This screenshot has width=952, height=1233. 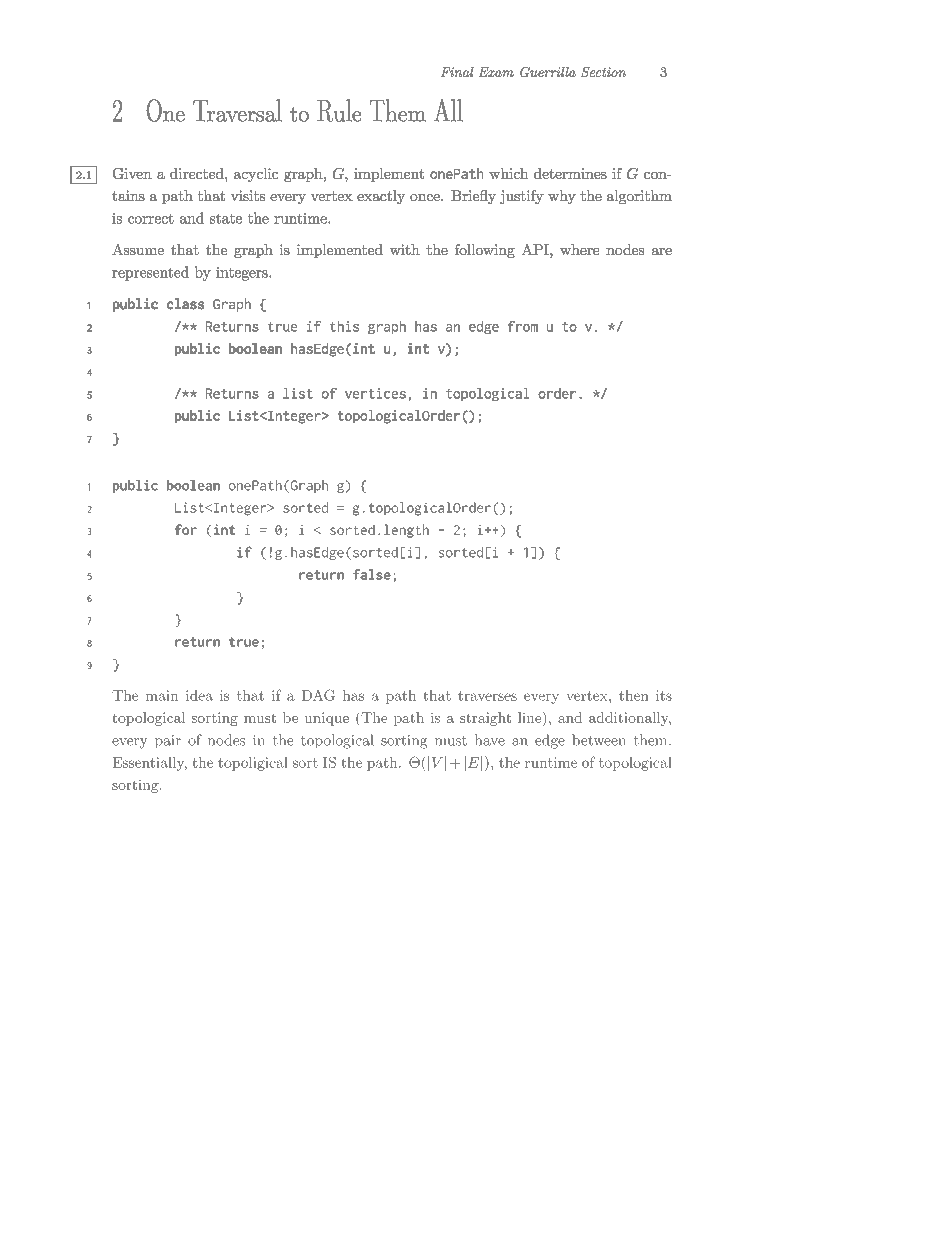 I want to click on with, so click(x=405, y=249).
